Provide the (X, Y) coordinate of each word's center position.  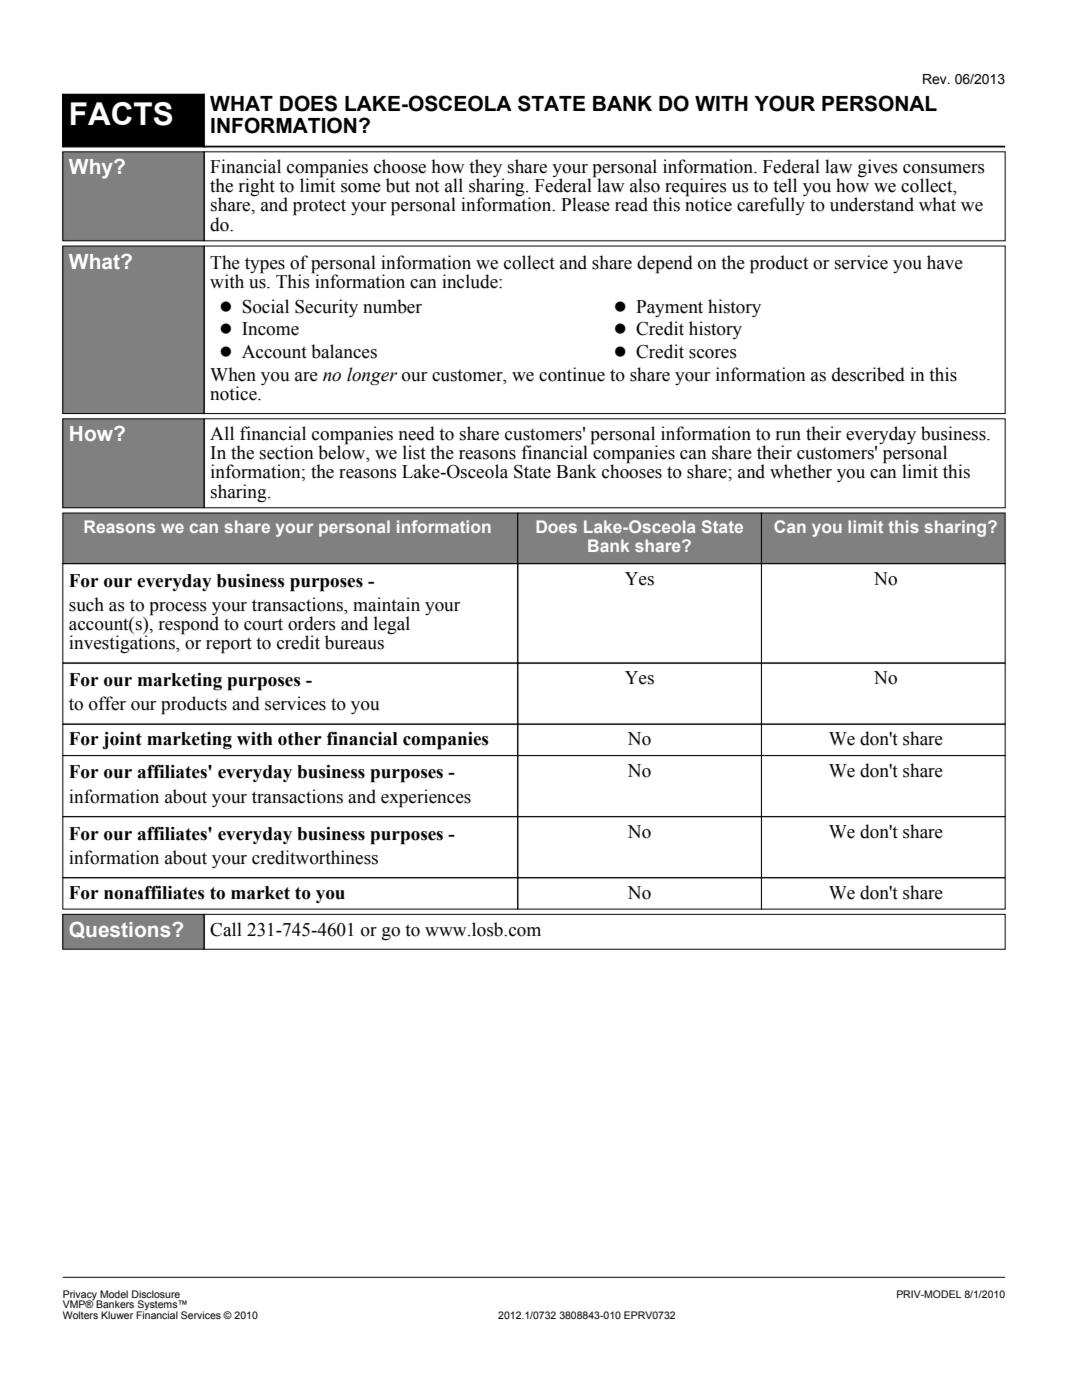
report (229, 645)
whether (801, 471)
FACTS (122, 114)
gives (878, 168)
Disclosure (156, 1294)
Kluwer (117, 1315)
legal (392, 625)
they (486, 169)
